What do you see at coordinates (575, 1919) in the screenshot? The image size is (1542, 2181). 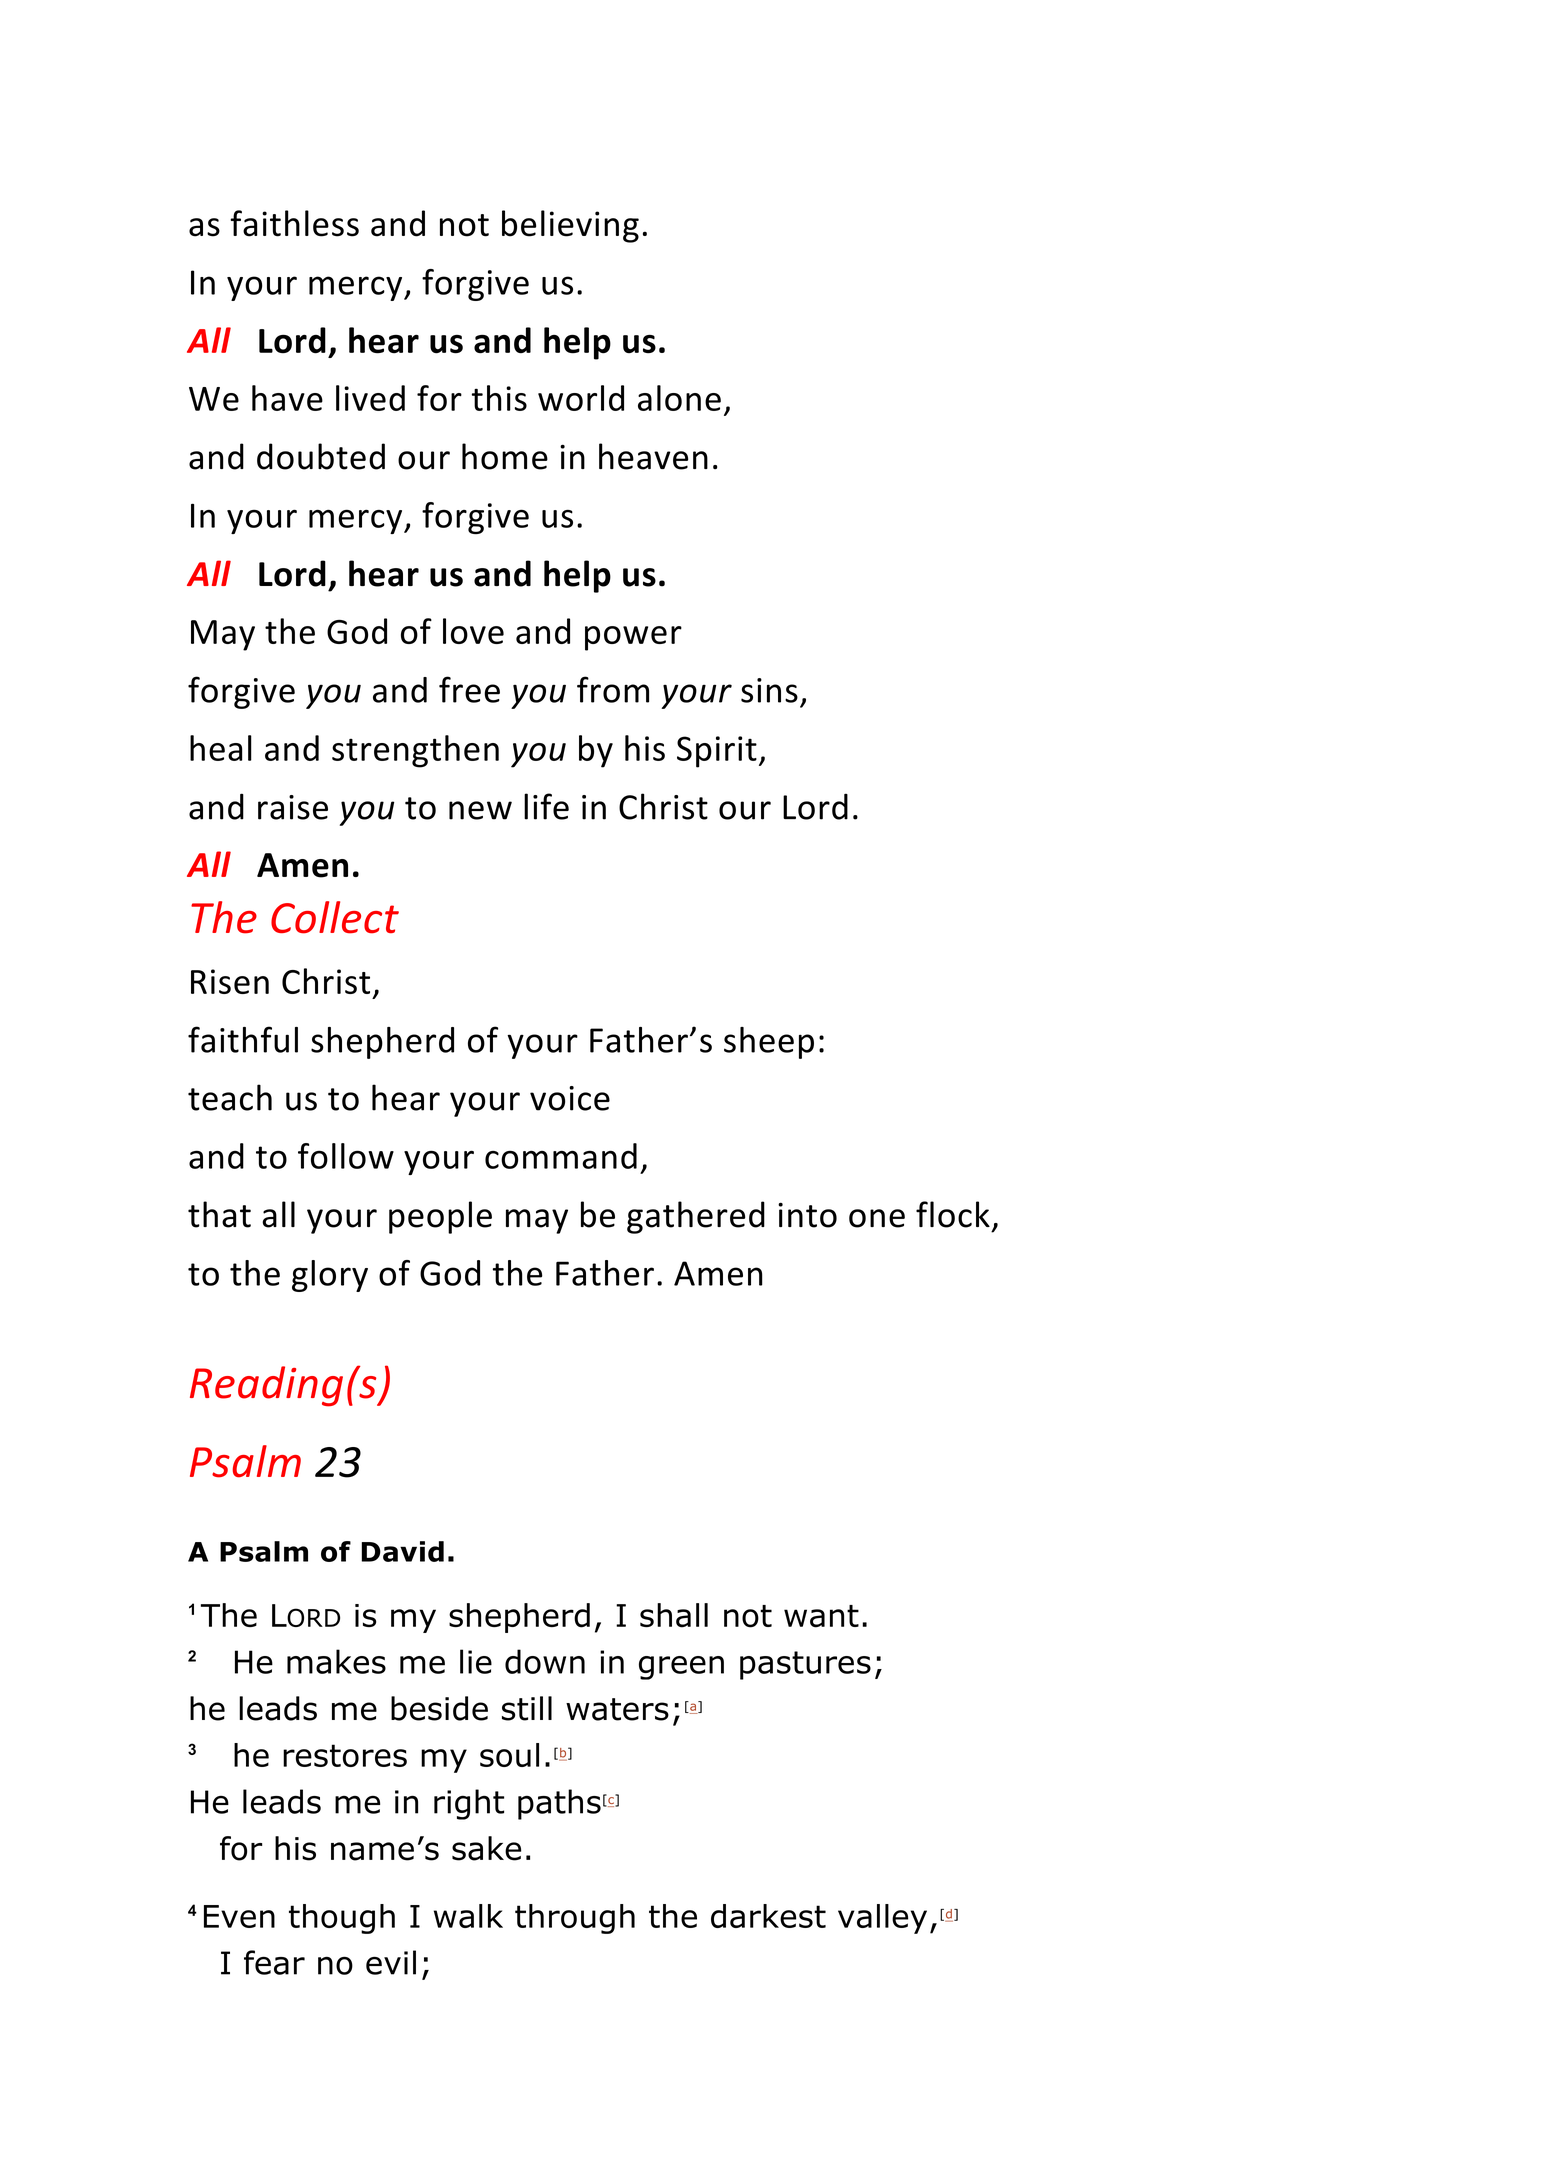 I see `through` at bounding box center [575, 1919].
